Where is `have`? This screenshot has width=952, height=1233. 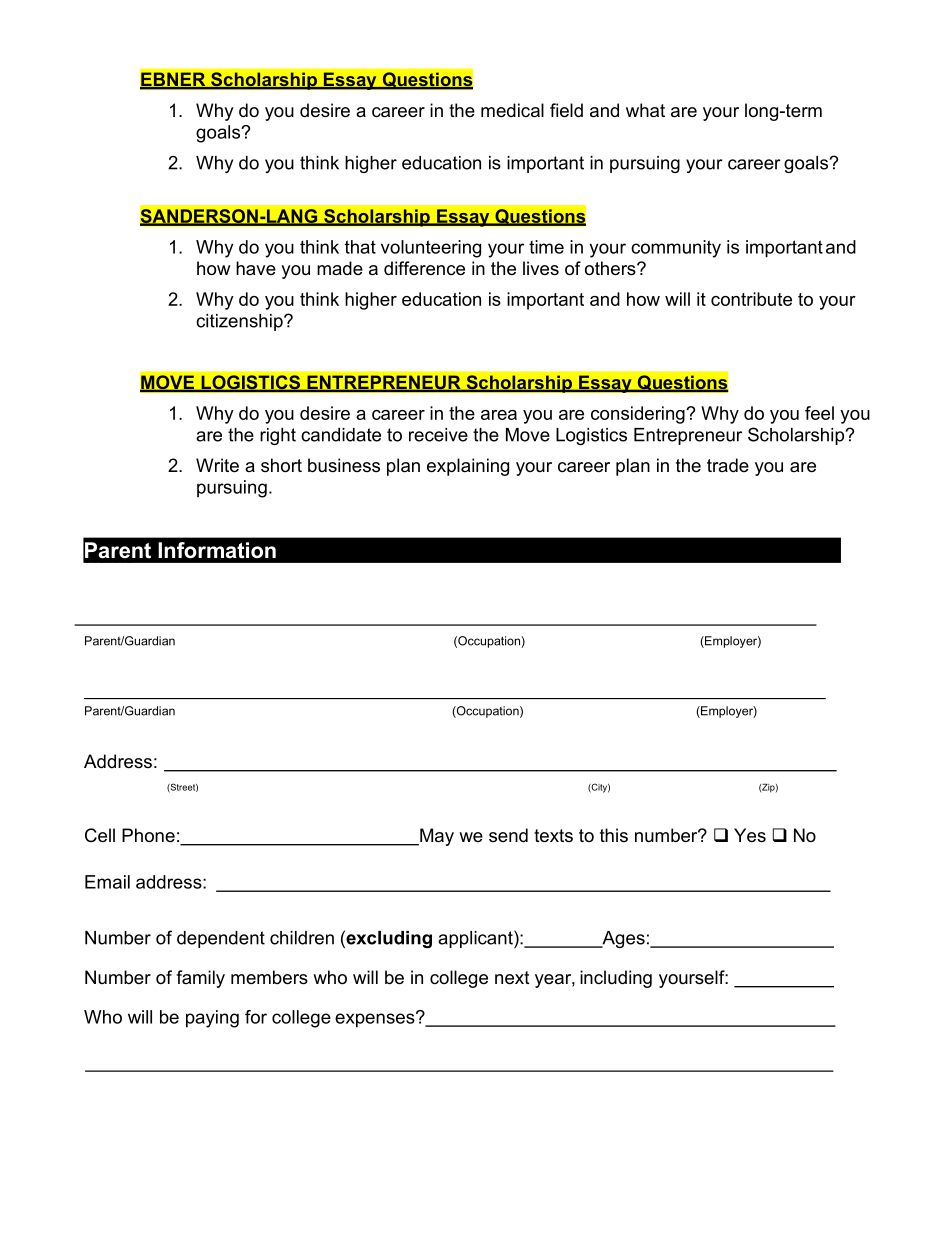 have is located at coordinates (256, 268).
